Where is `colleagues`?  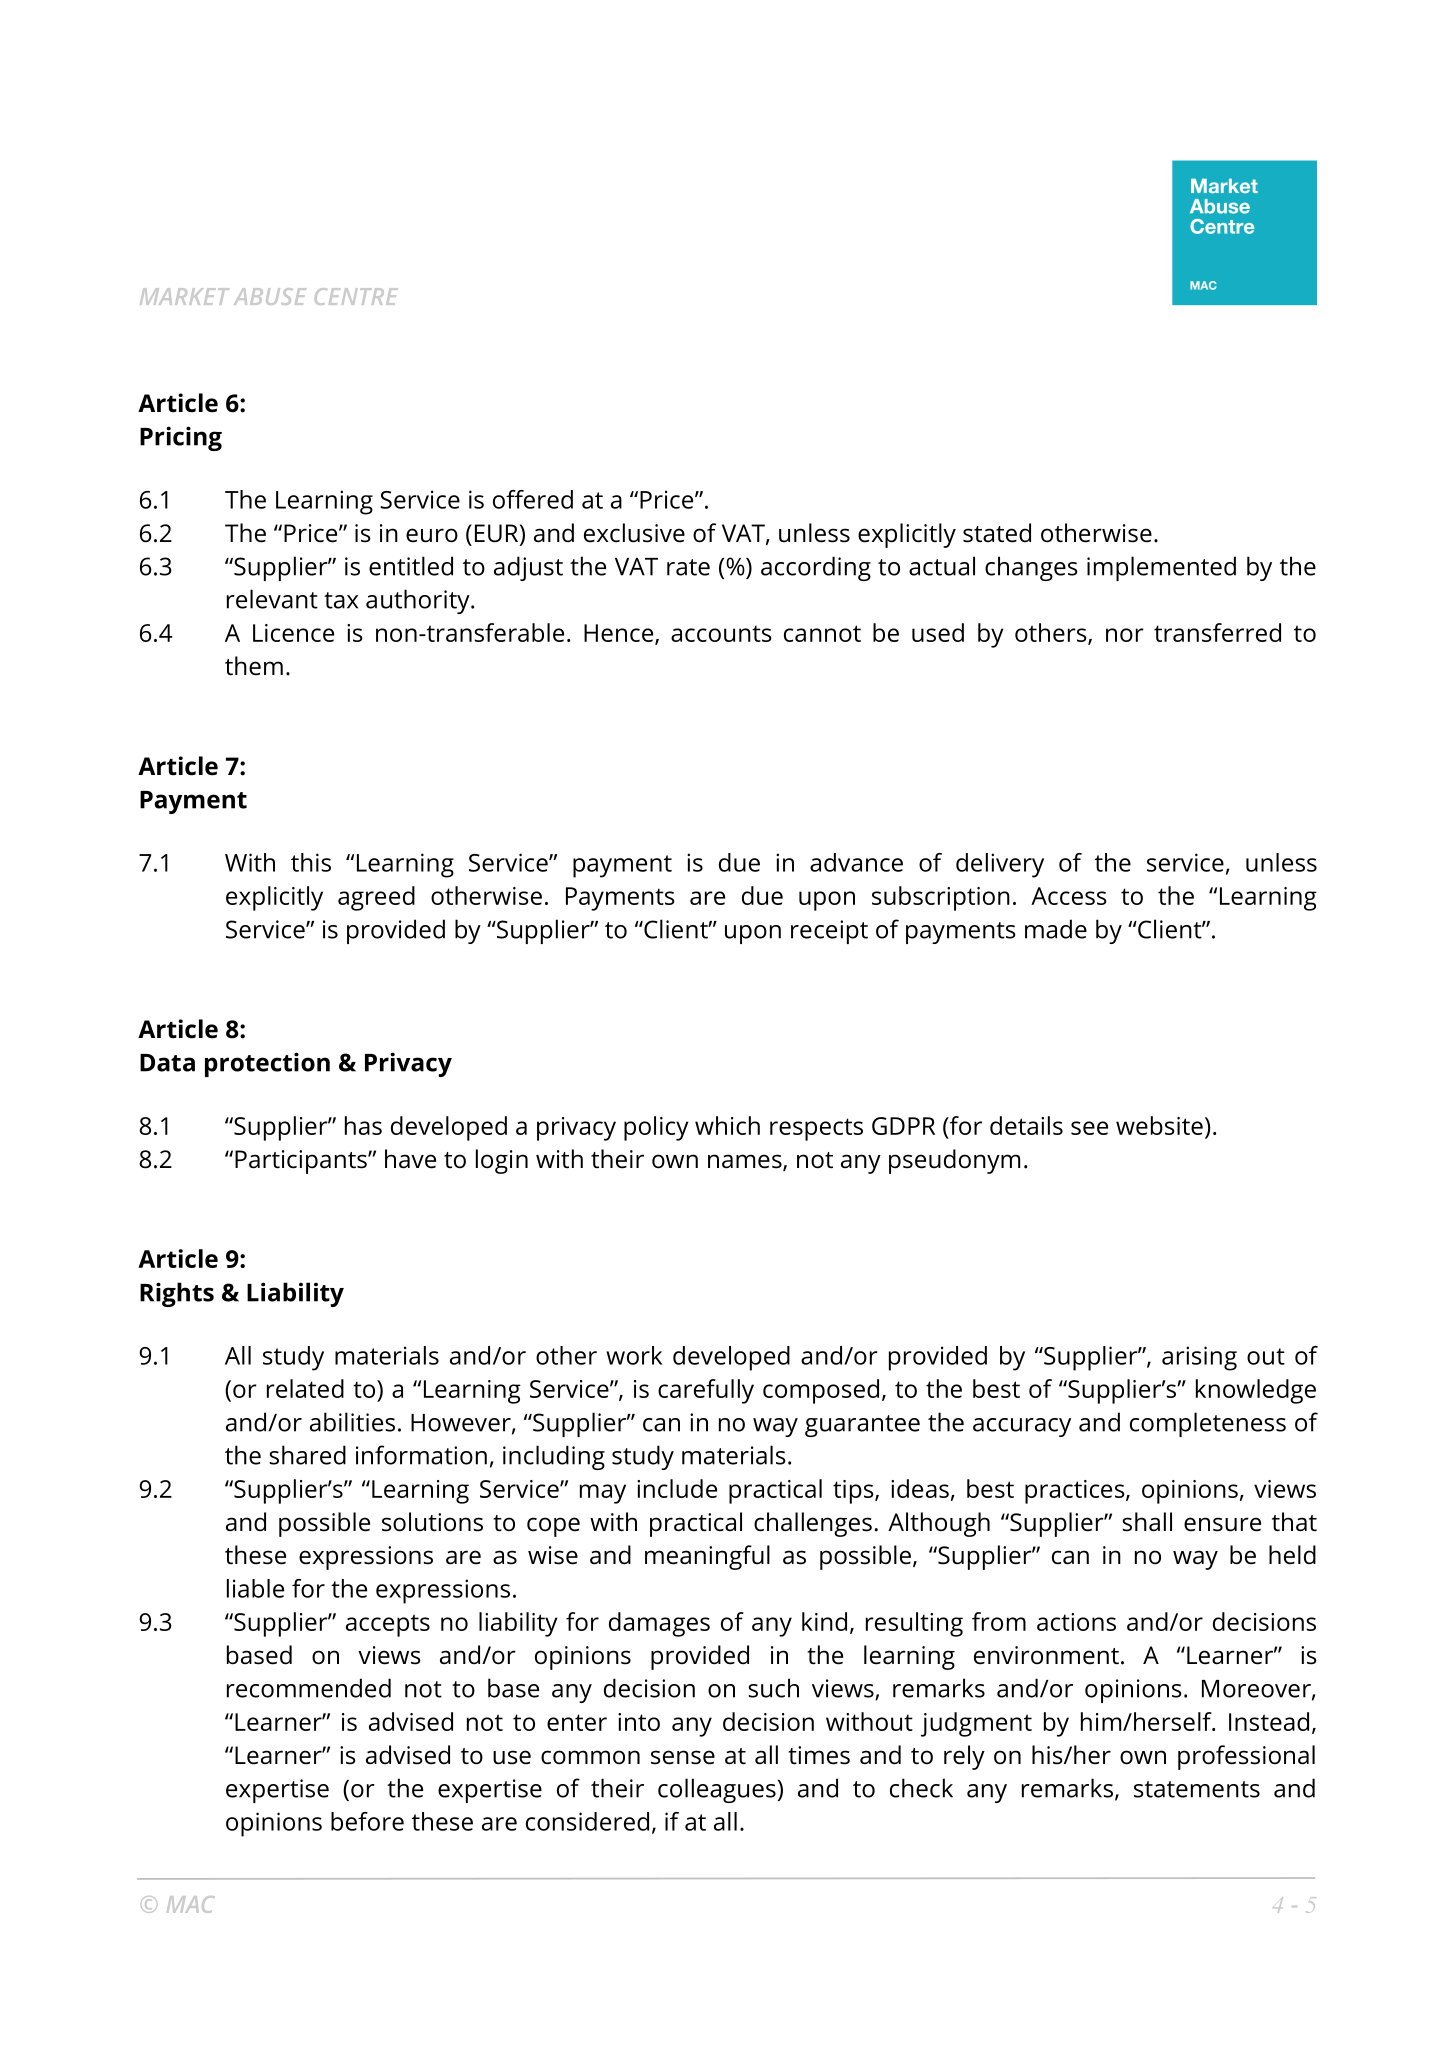
colleagues is located at coordinates (717, 1790).
